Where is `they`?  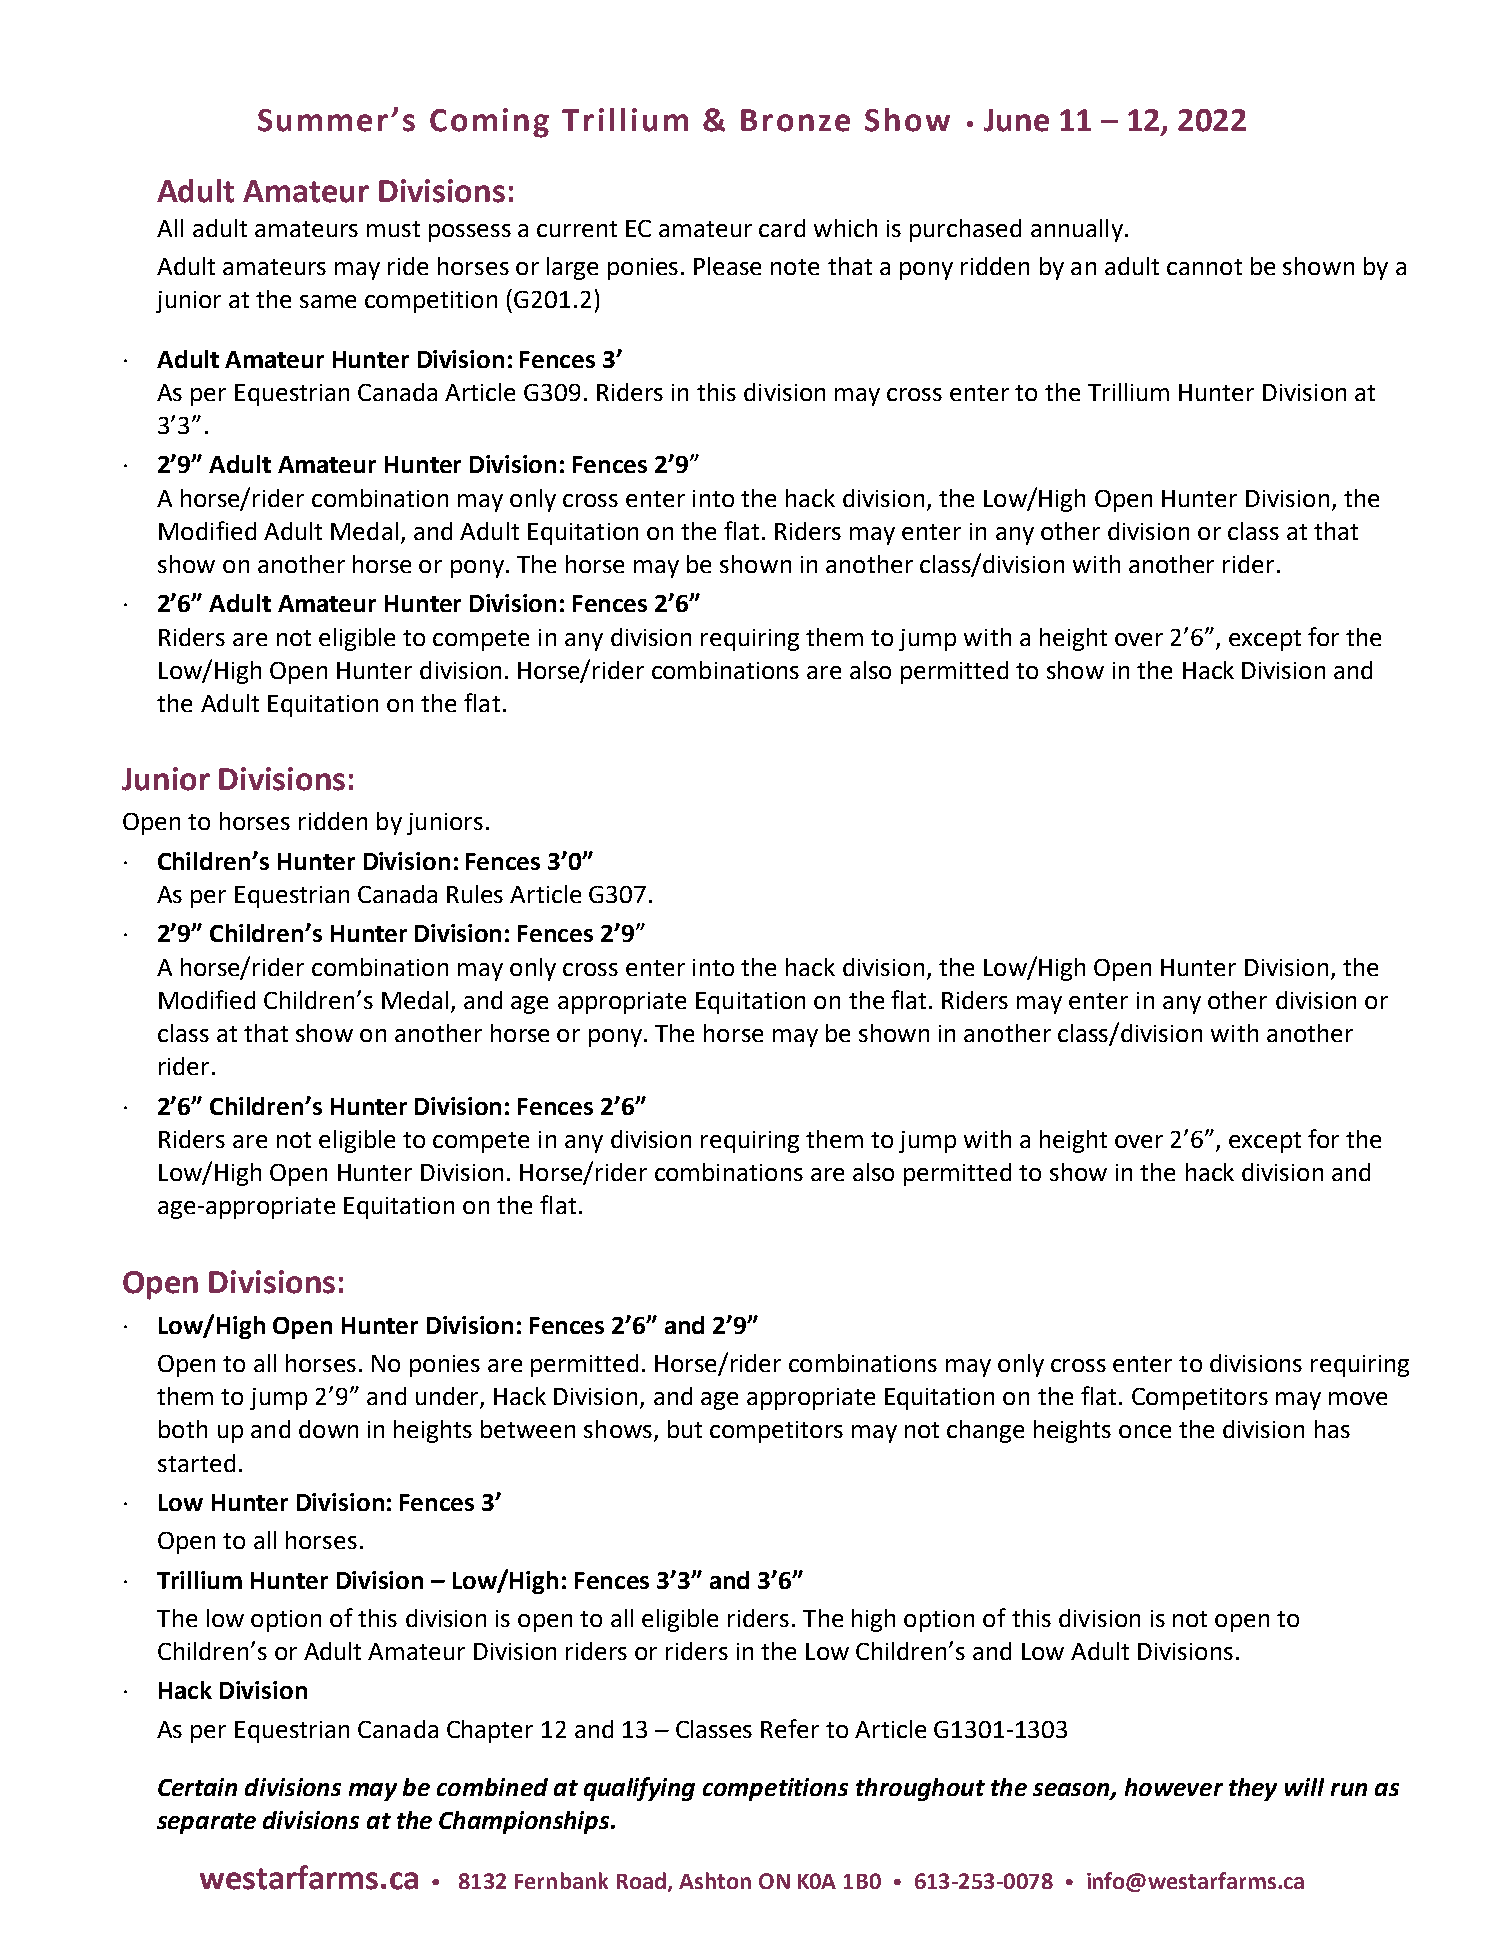
they is located at coordinates (1253, 1789).
